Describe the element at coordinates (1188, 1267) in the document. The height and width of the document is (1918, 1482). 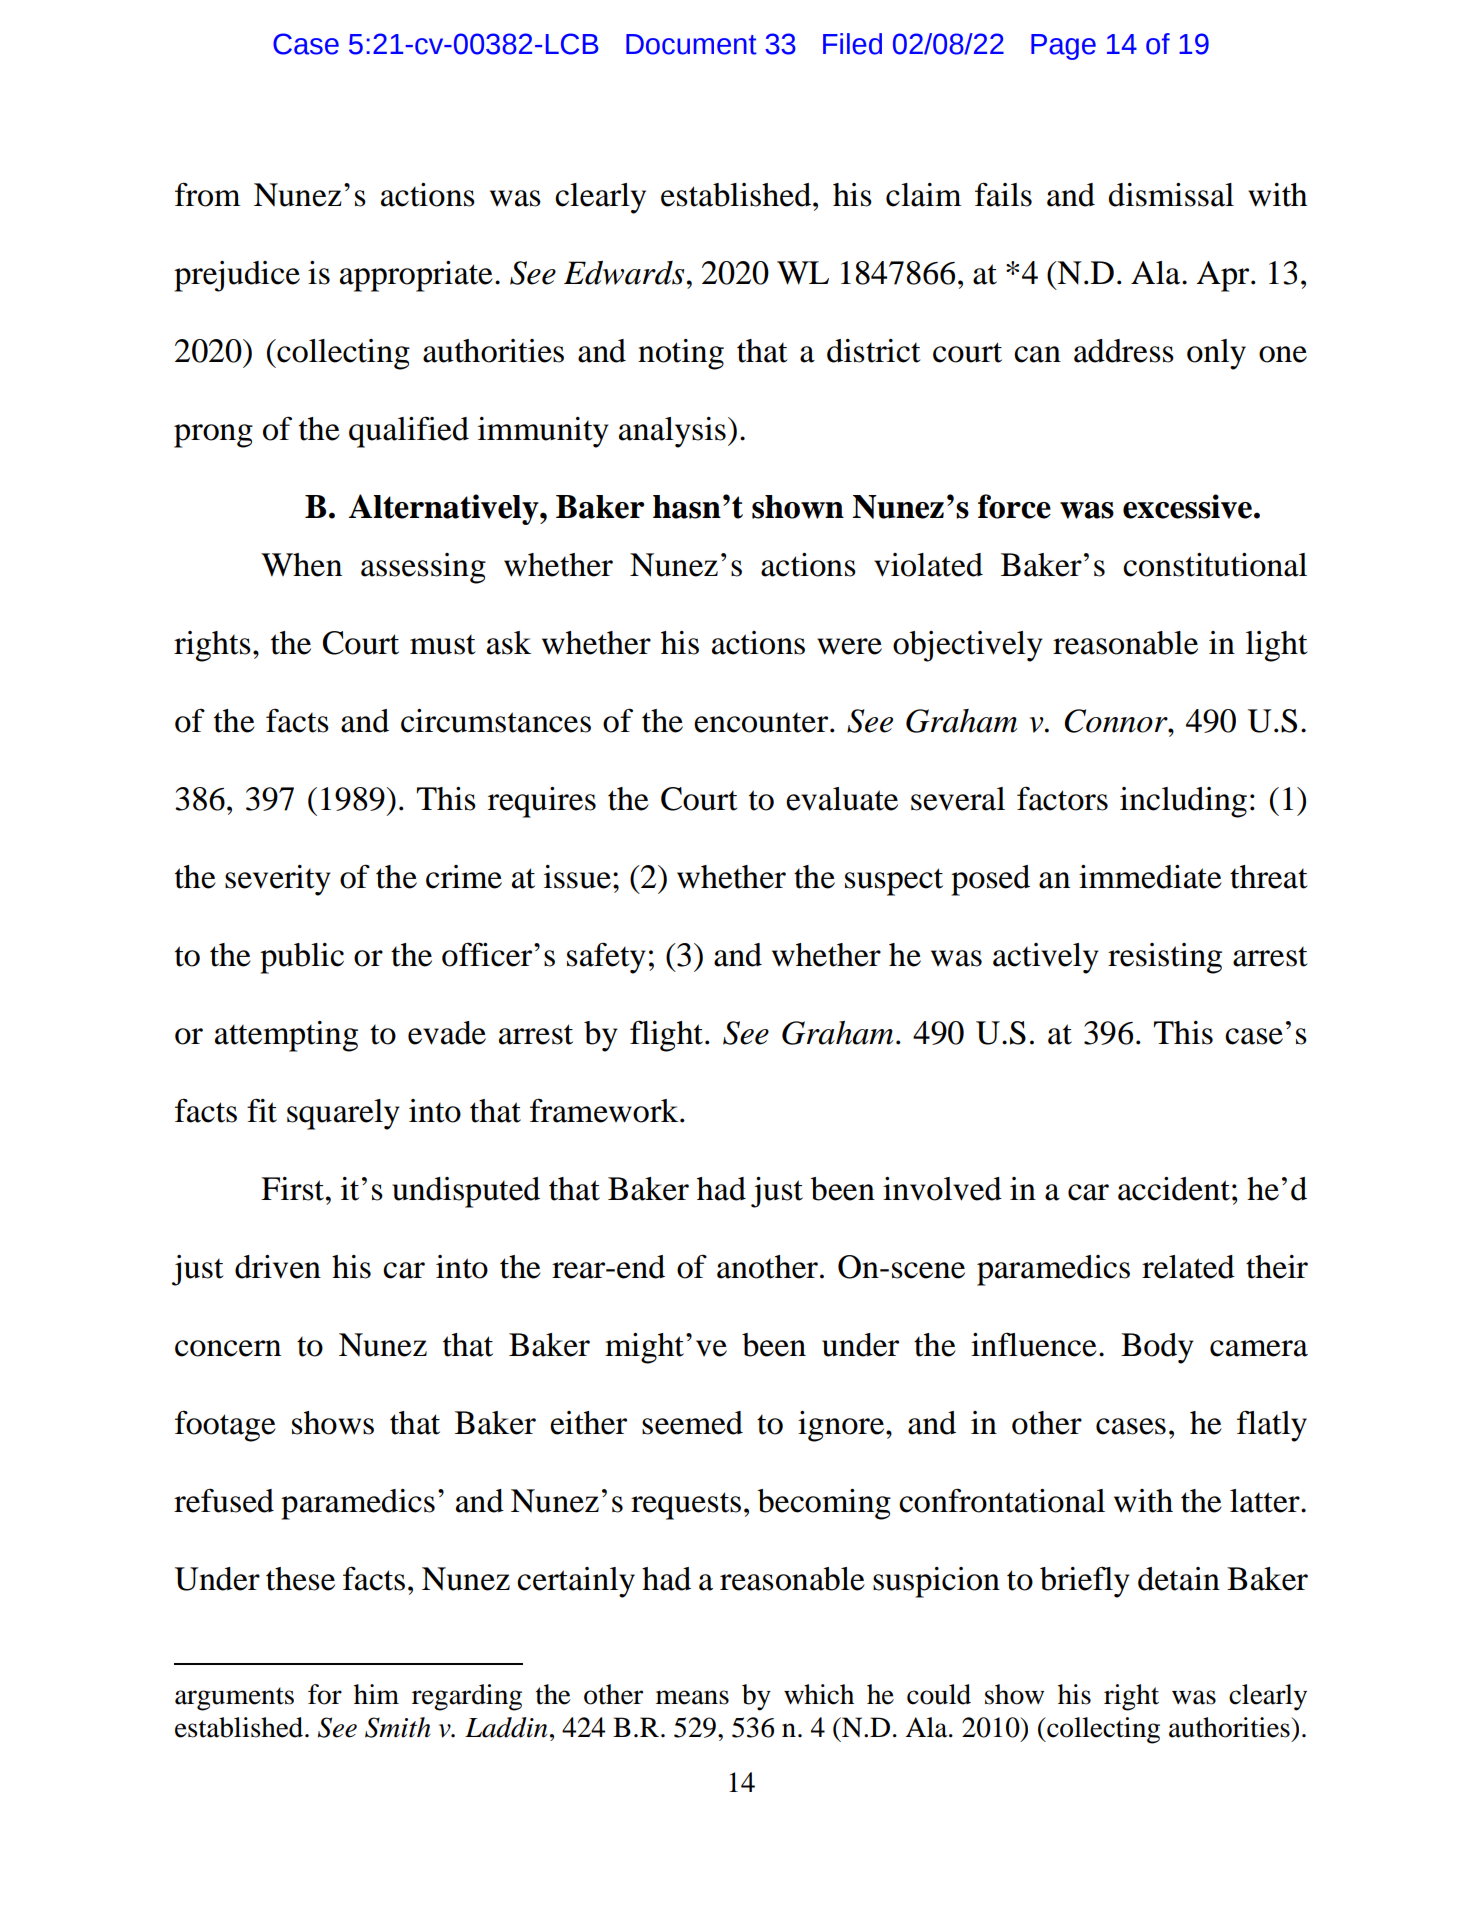
I see `related` at that location.
